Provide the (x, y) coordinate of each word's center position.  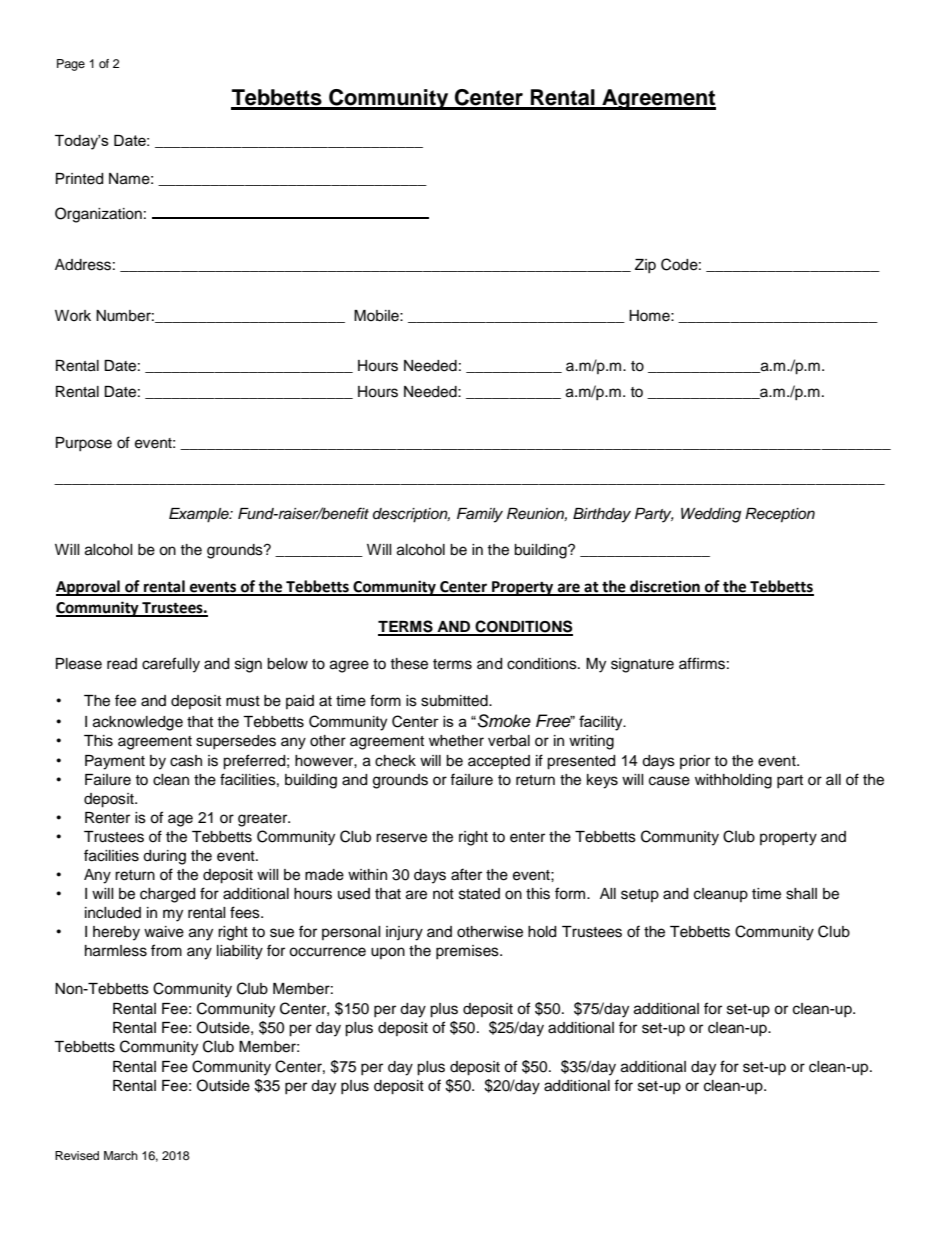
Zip (645, 266)
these (409, 664)
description (411, 515)
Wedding (711, 515)
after (466, 874)
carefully (171, 665)
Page (71, 65)
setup (640, 895)
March (121, 1155)
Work (73, 315)
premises (468, 952)
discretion (665, 587)
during (164, 857)
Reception (780, 515)
